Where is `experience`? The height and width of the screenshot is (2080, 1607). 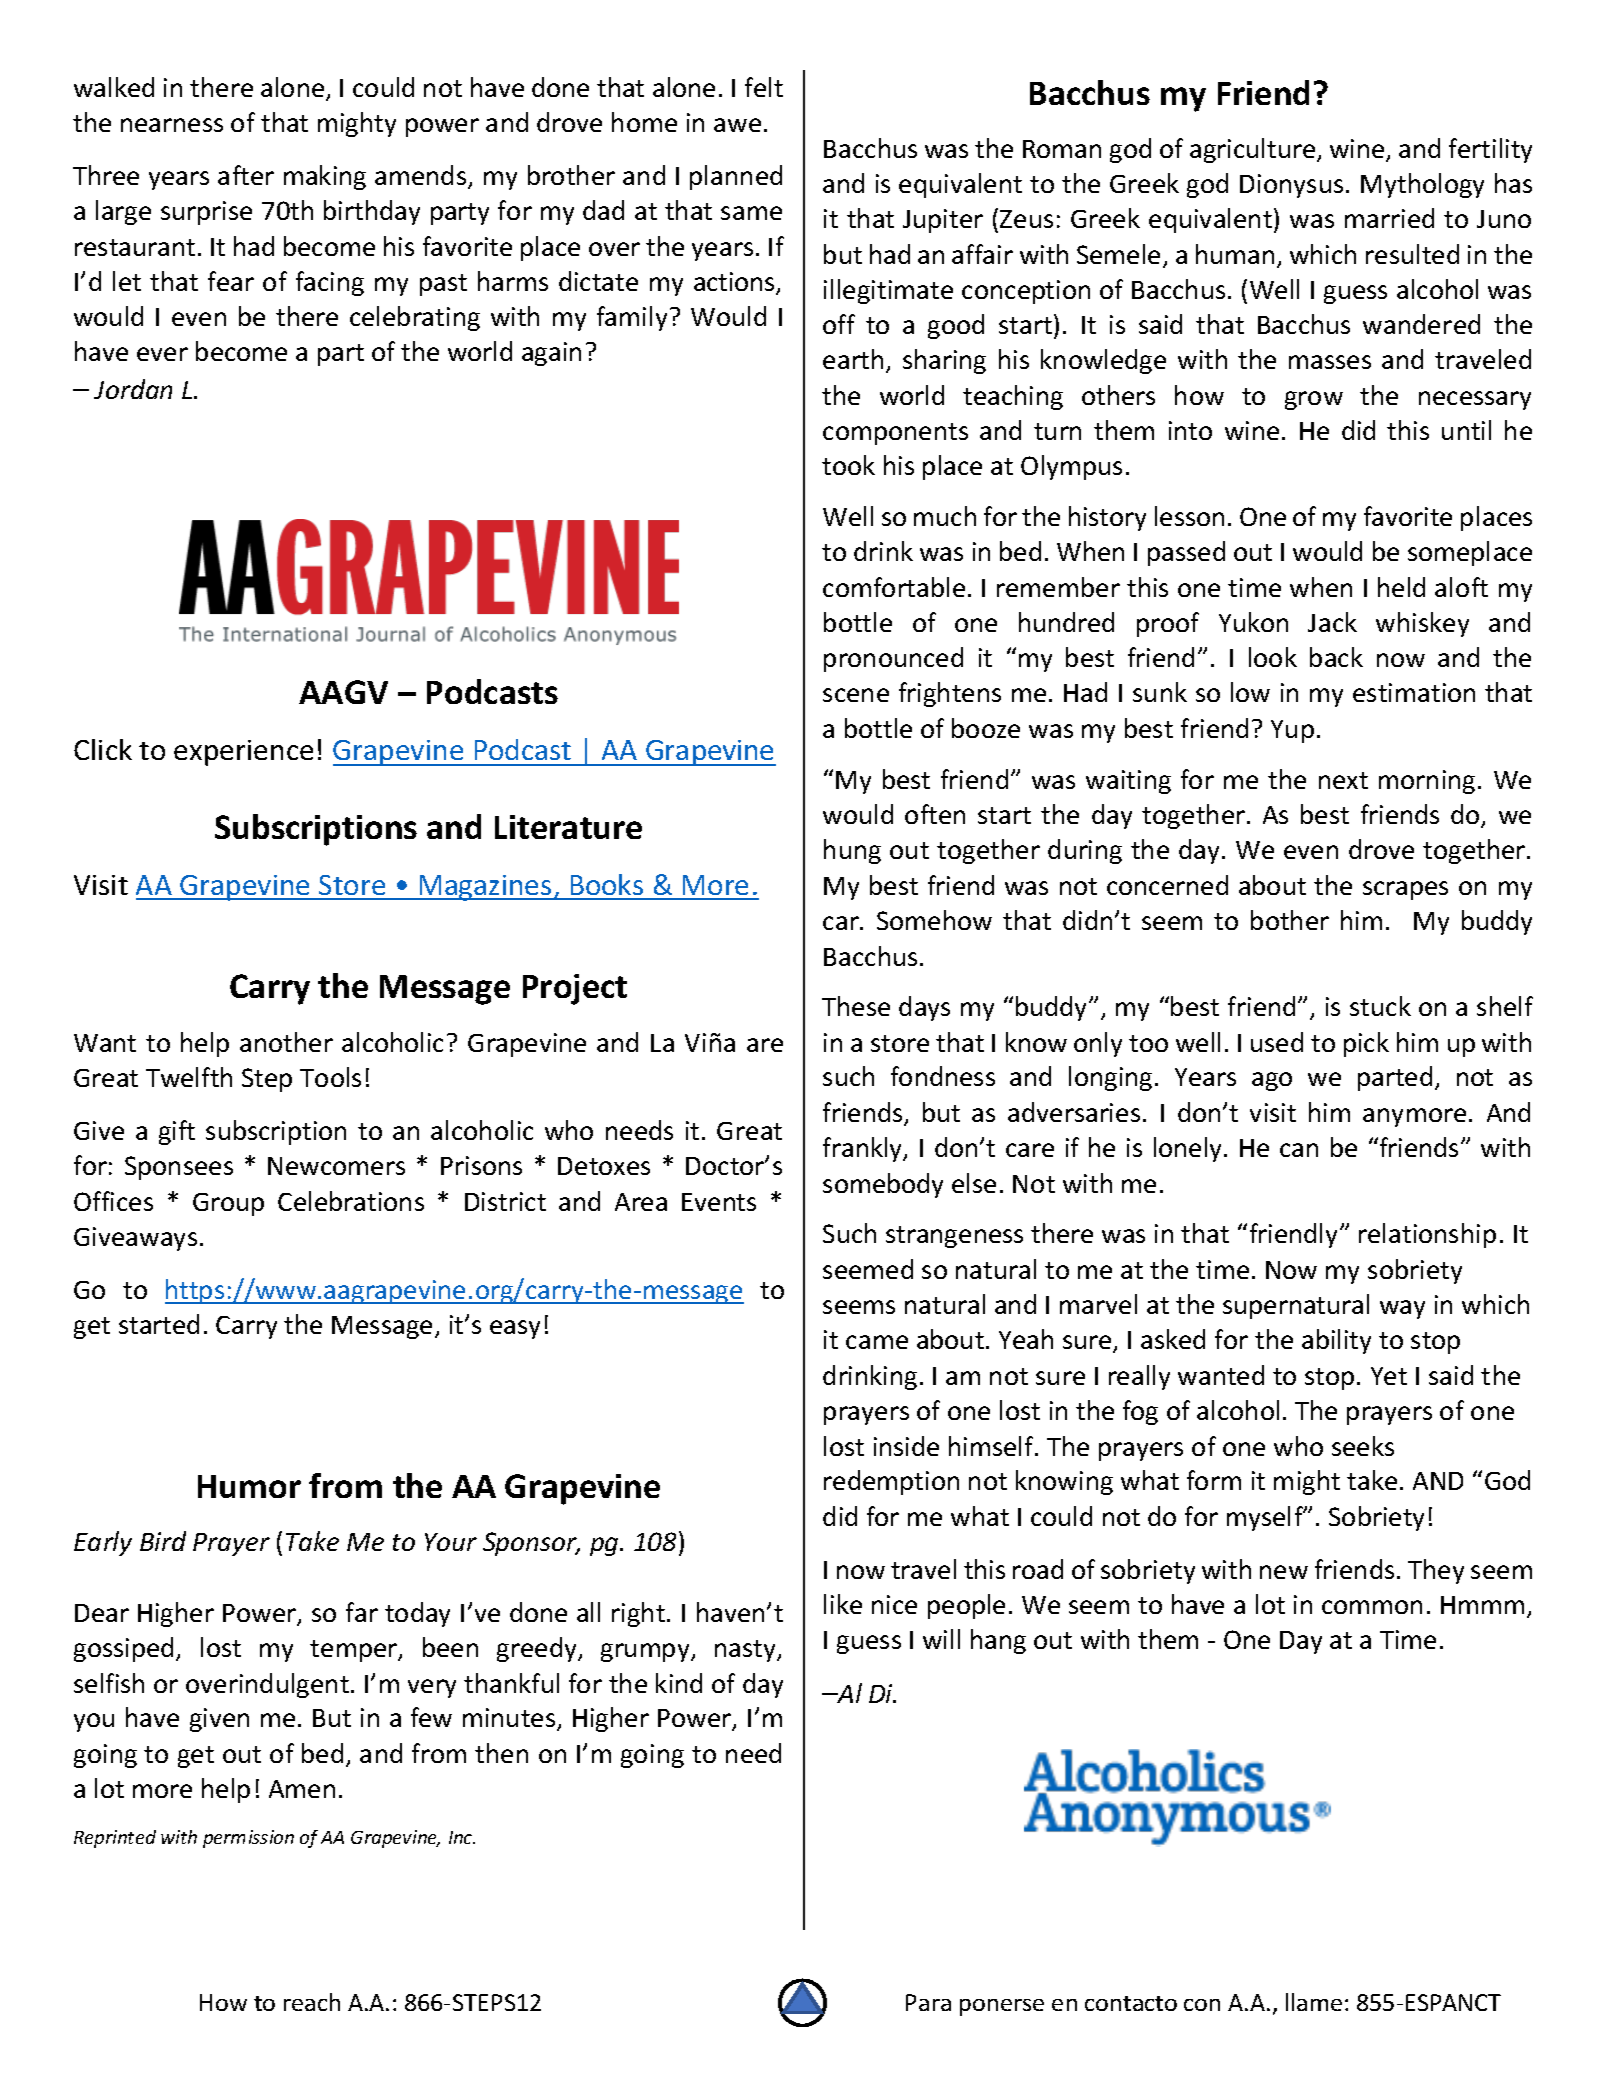 experience is located at coordinates (243, 753).
